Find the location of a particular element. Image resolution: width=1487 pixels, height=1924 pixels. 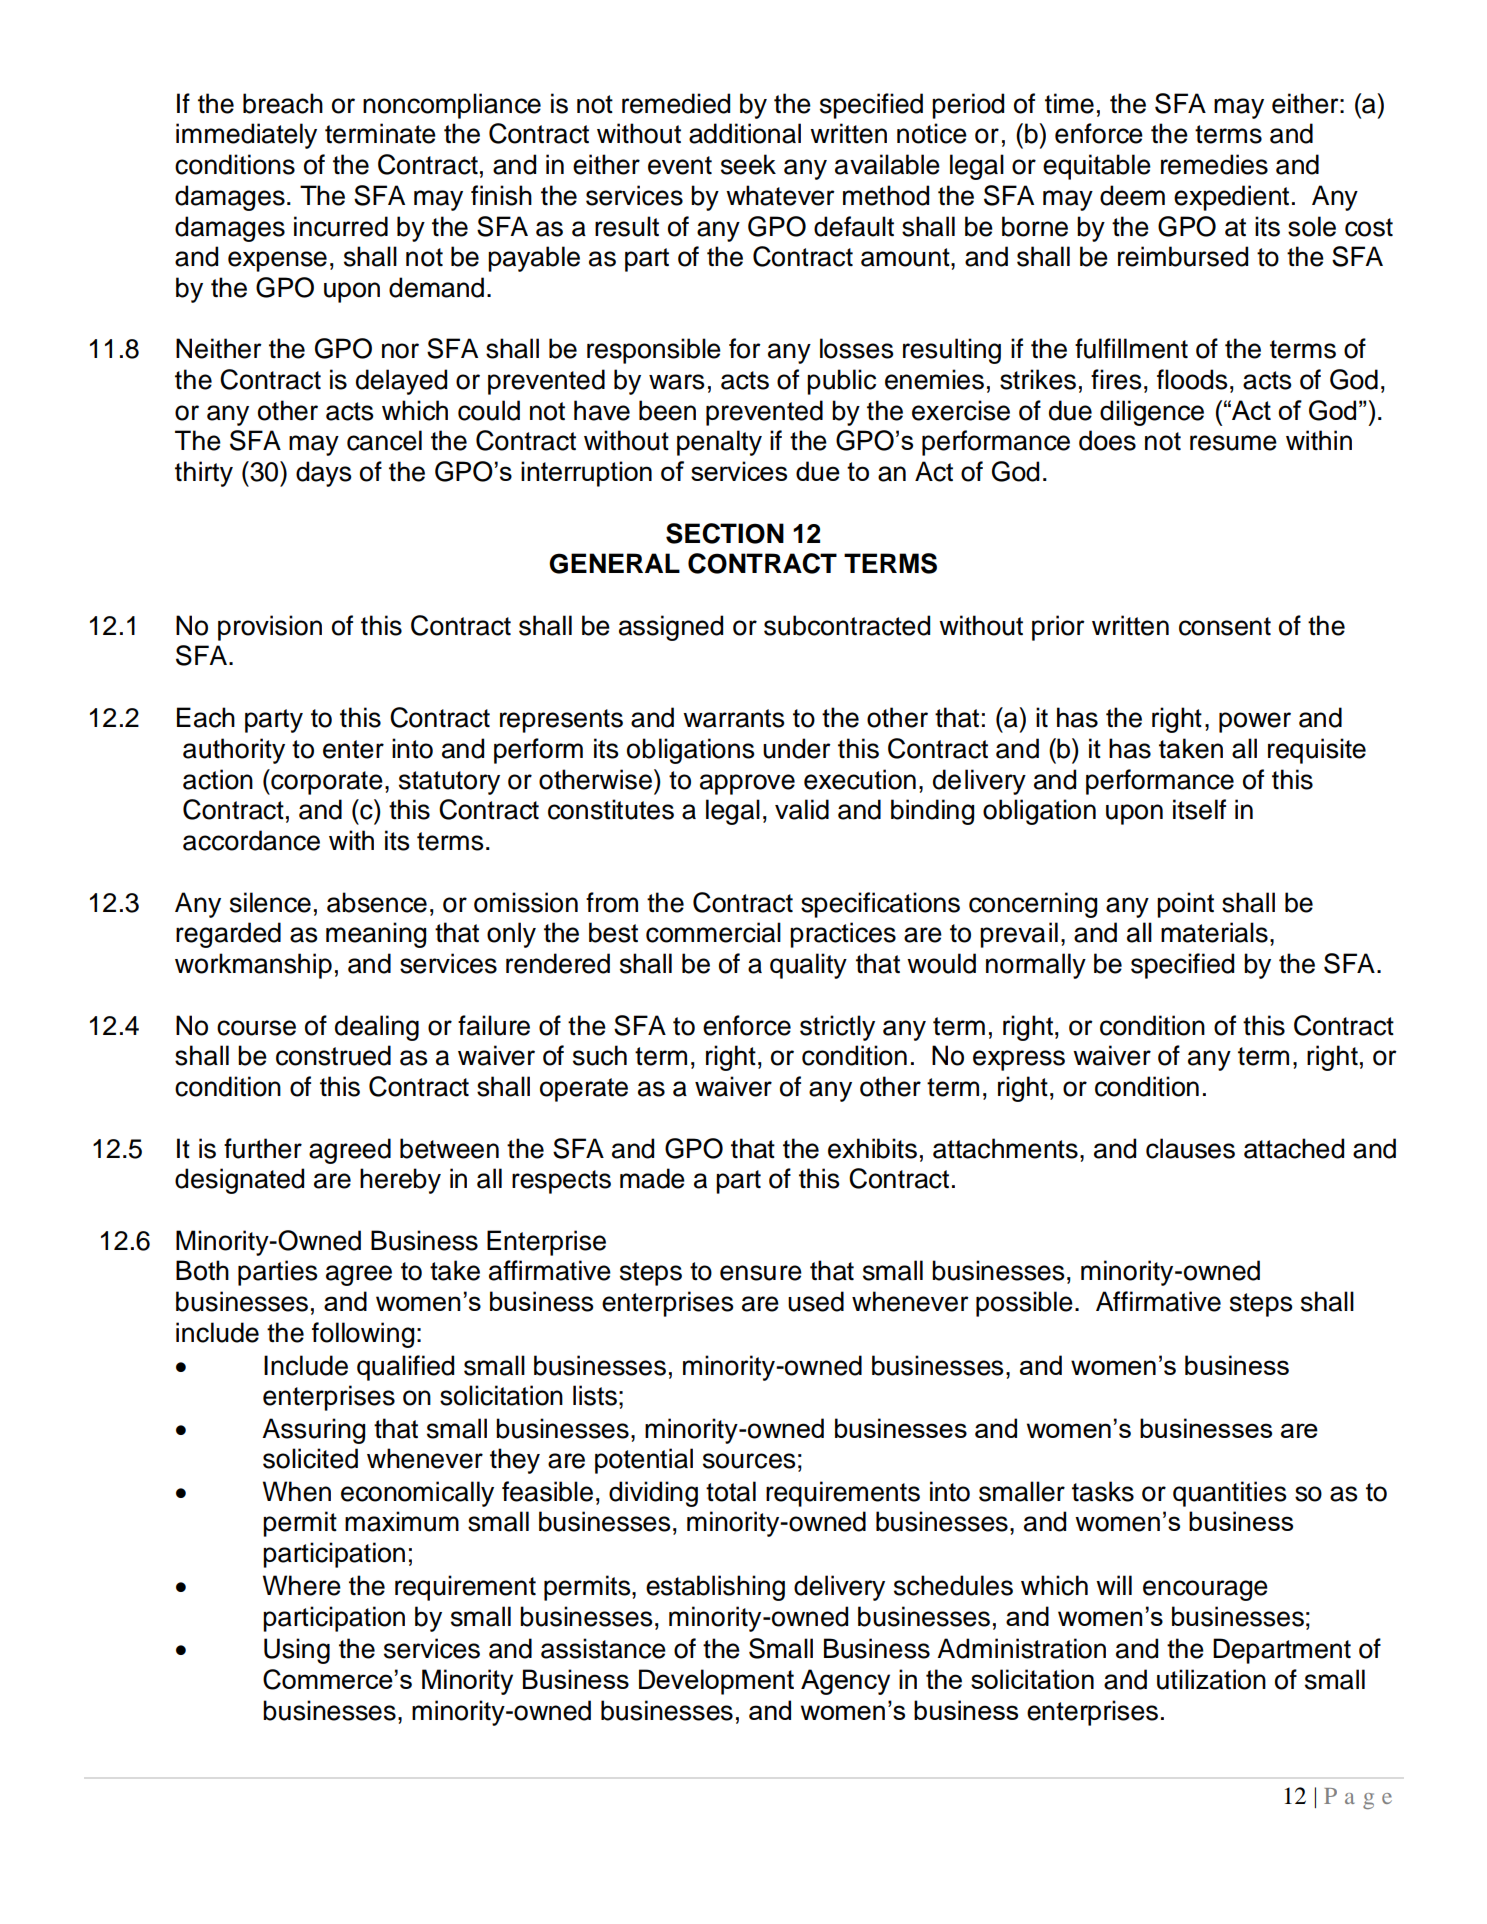

following is located at coordinates (363, 1335).
